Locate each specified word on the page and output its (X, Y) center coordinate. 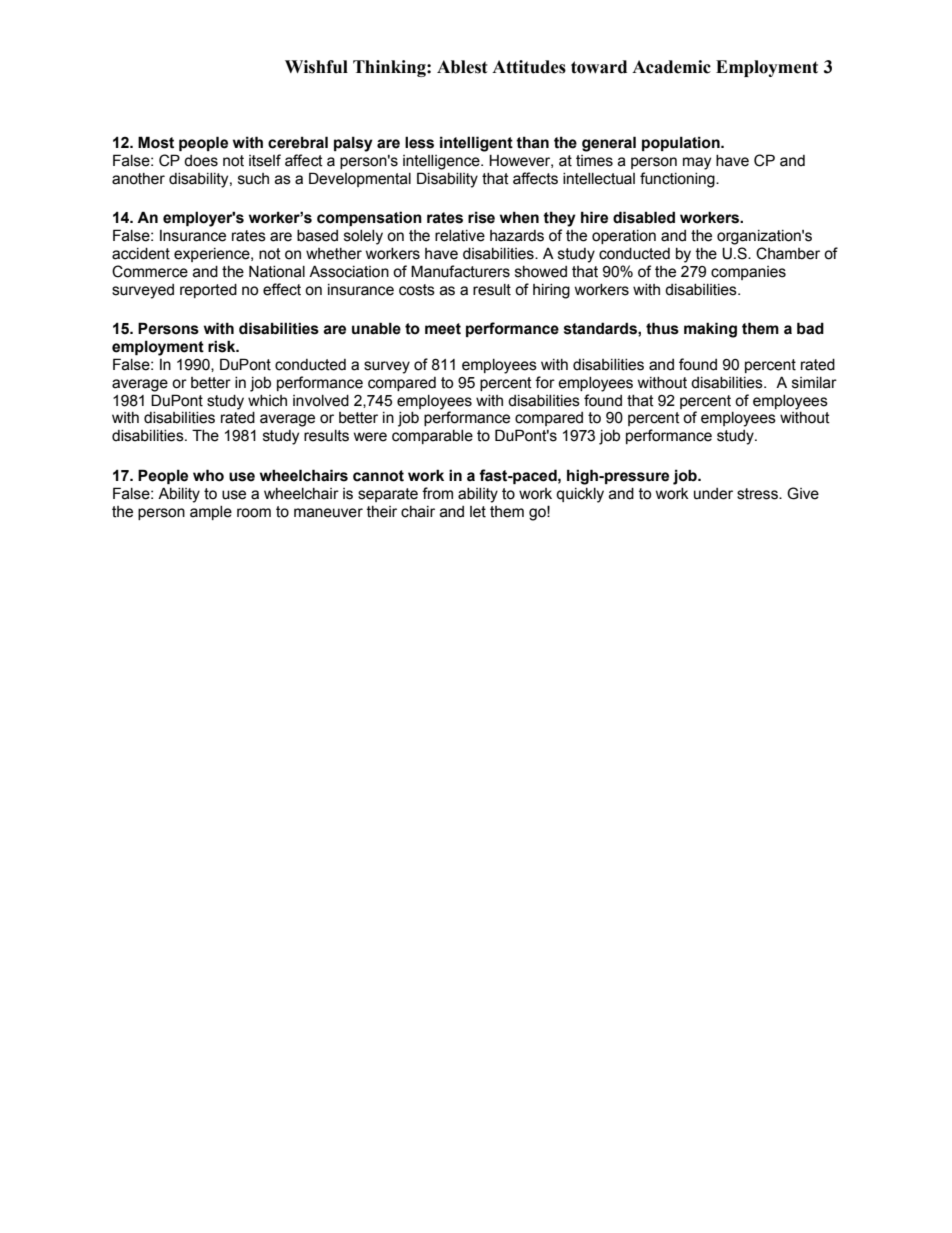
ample (211, 513)
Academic (671, 67)
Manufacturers (460, 271)
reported (208, 291)
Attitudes (529, 67)
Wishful (316, 67)
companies (748, 273)
